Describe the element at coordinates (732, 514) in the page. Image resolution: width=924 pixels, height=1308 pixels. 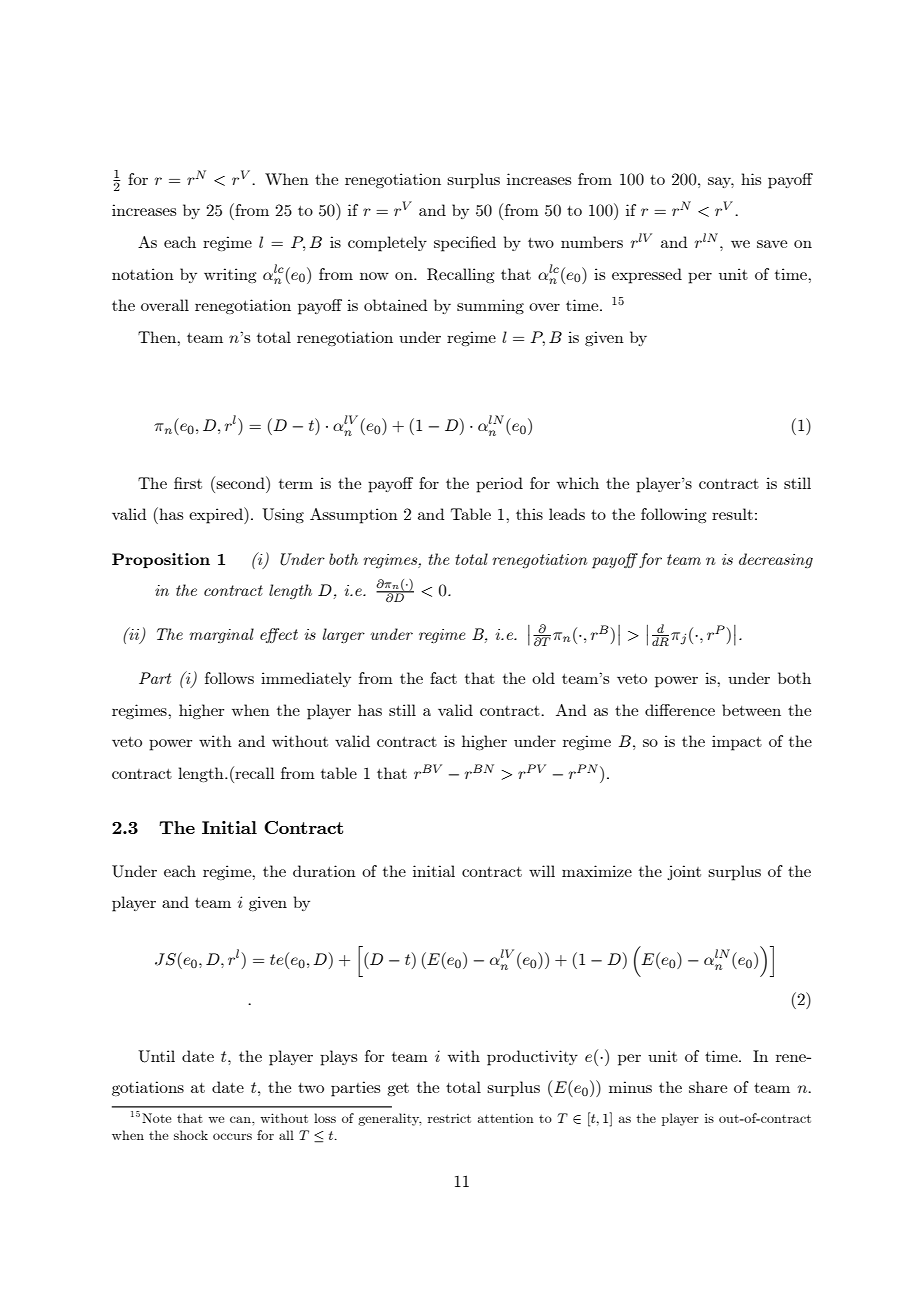
I see `result` at that location.
